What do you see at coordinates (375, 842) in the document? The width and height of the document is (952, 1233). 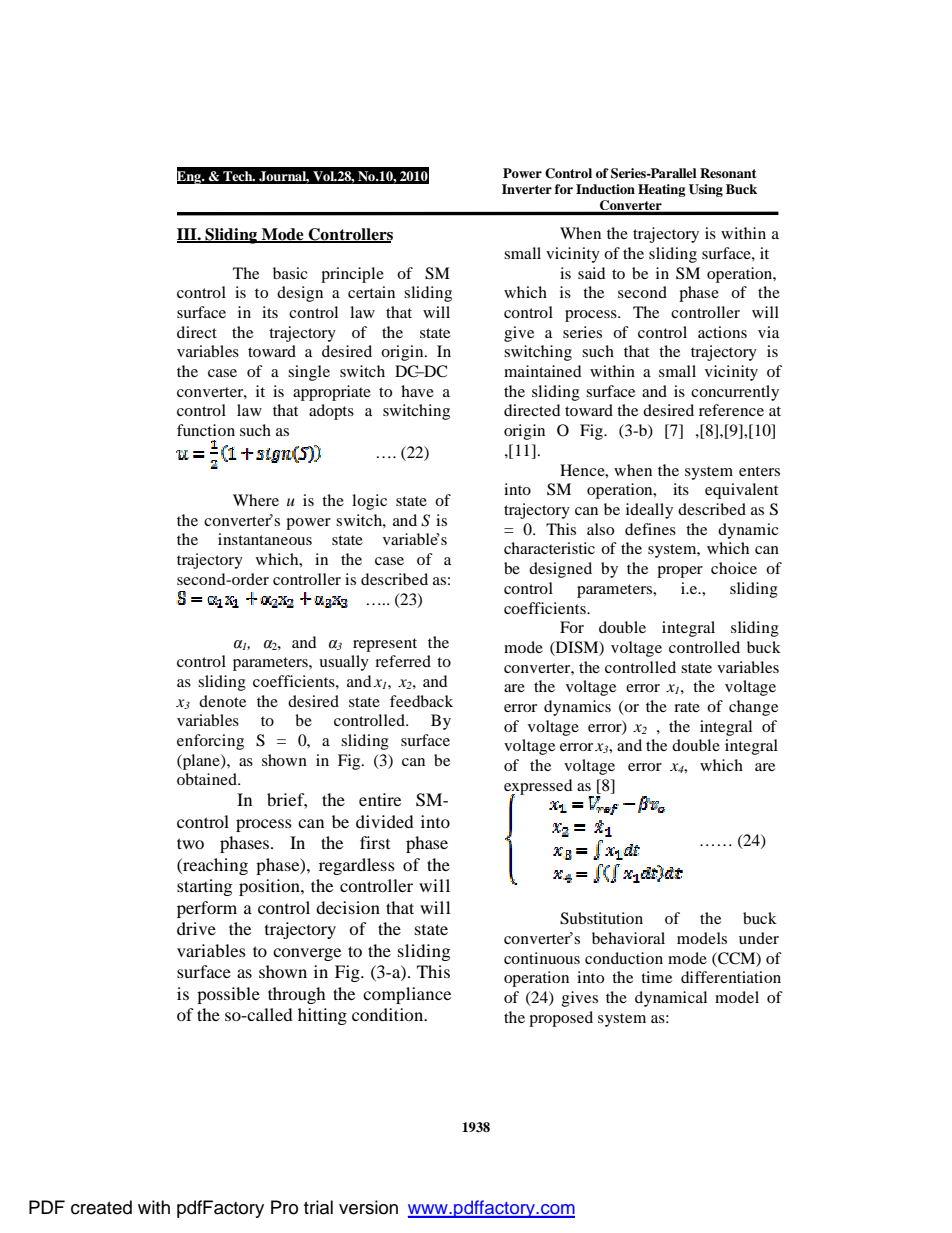 I see `first` at bounding box center [375, 842].
